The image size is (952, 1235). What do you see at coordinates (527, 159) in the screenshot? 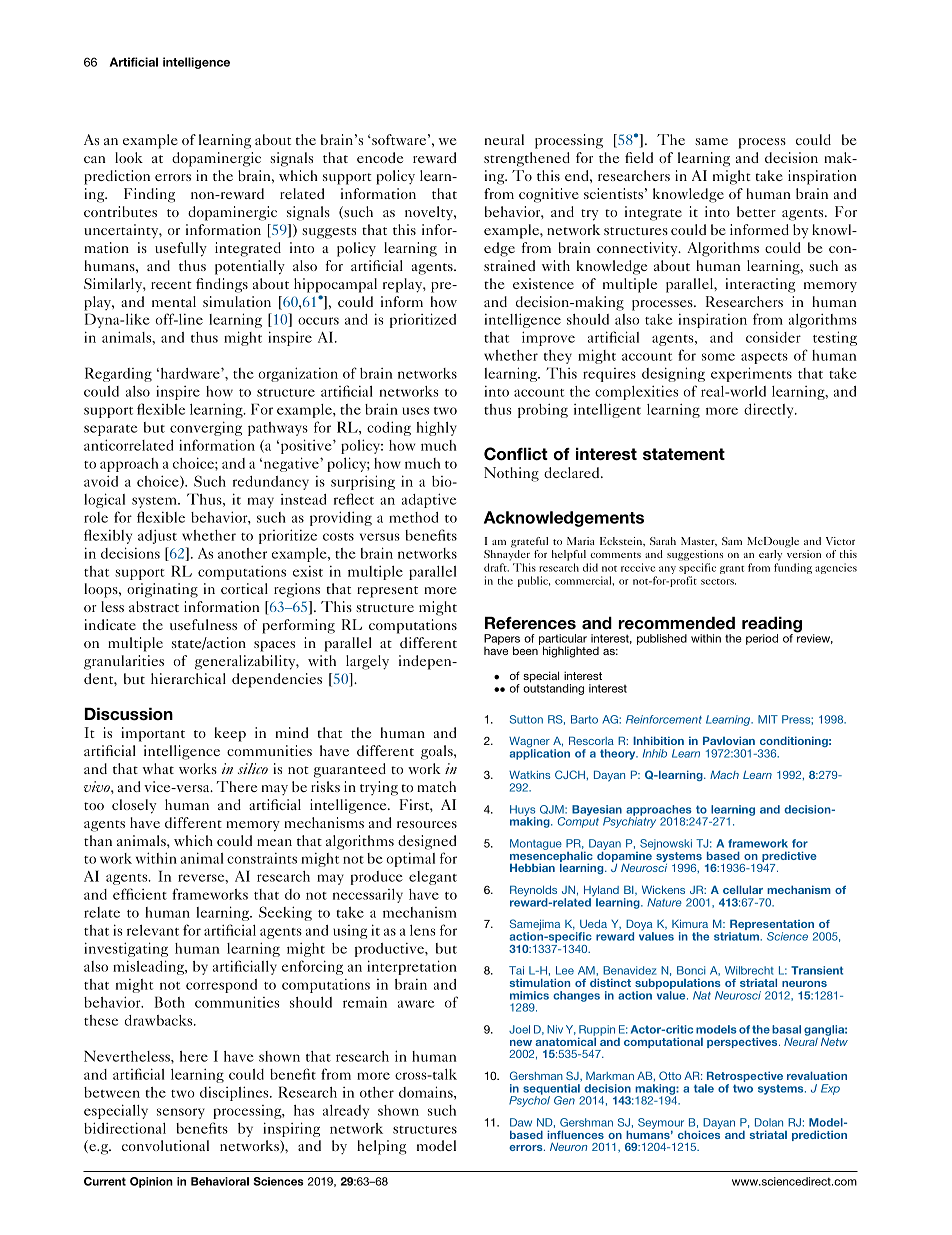
I see `strengthened` at bounding box center [527, 159].
